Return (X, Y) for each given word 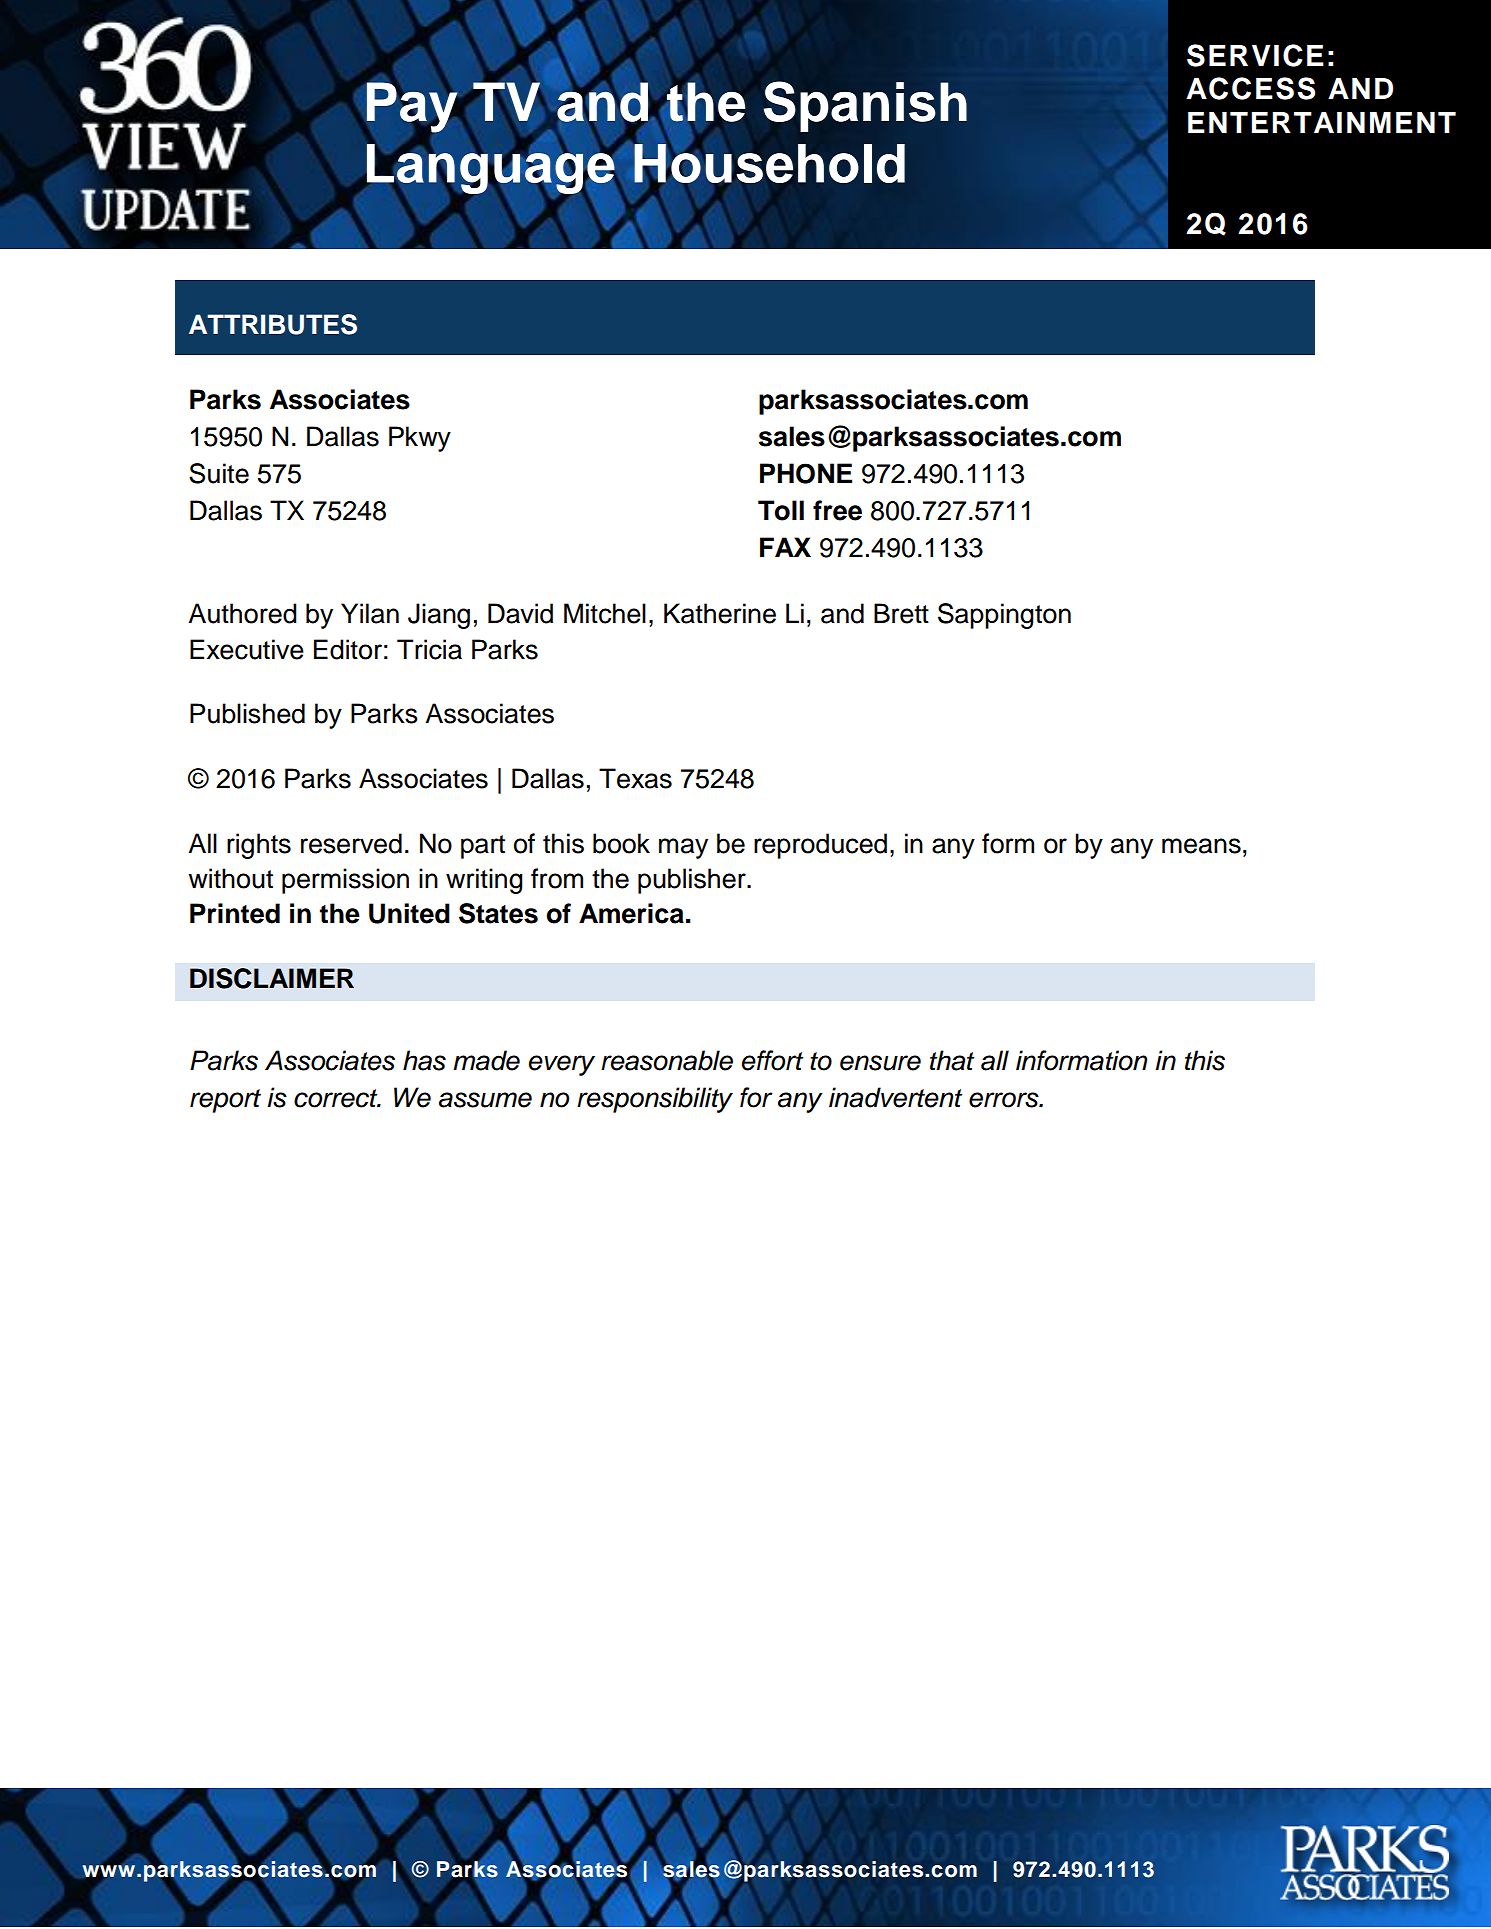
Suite (219, 473)
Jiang (439, 616)
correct (337, 1098)
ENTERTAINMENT (1322, 122)
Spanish (865, 106)
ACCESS (1250, 88)
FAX (785, 547)
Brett (901, 613)
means (1201, 846)
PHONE (806, 473)
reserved (351, 843)
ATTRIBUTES (273, 324)
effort (773, 1060)
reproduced (820, 846)
